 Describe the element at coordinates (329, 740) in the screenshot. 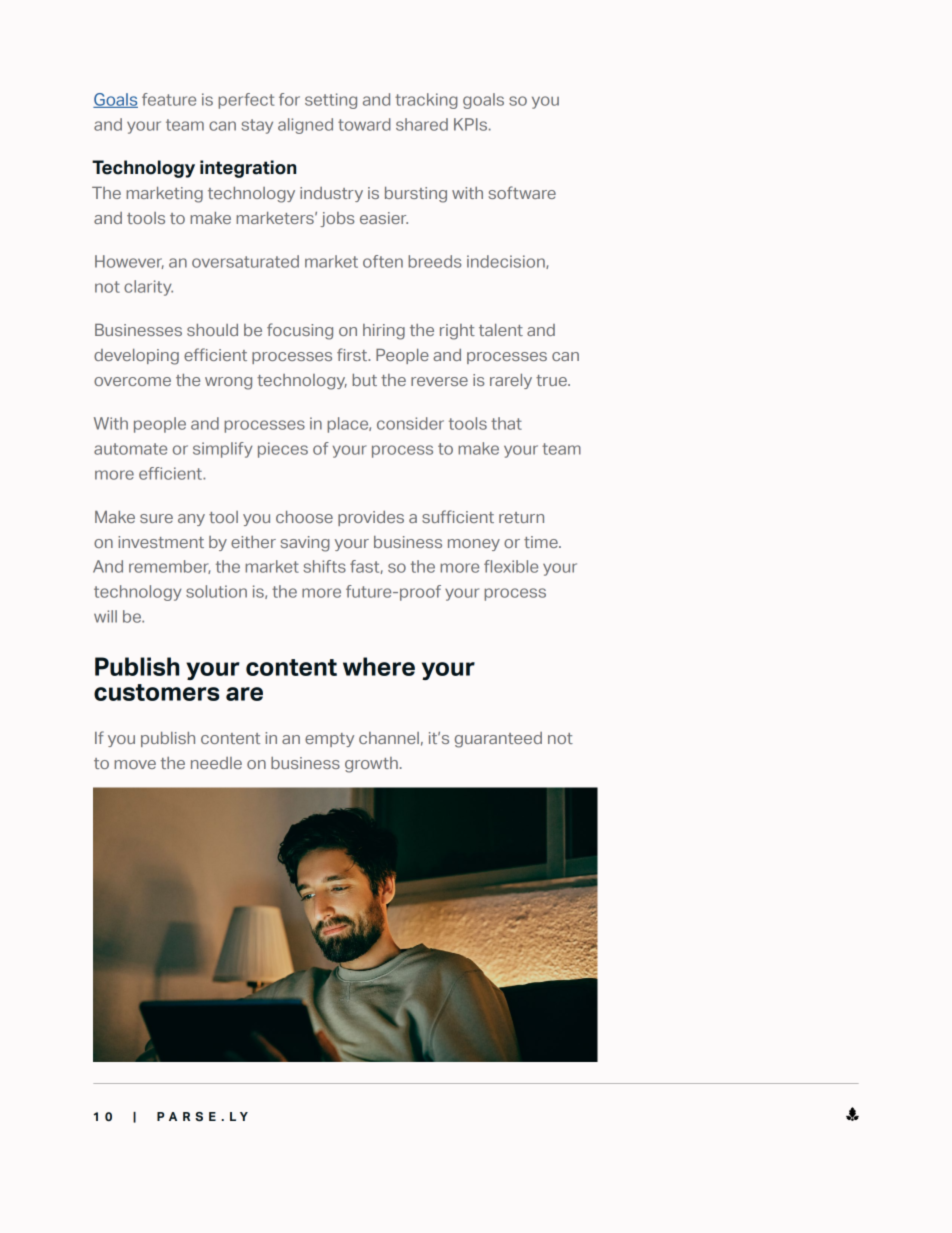

I see `empty` at that location.
